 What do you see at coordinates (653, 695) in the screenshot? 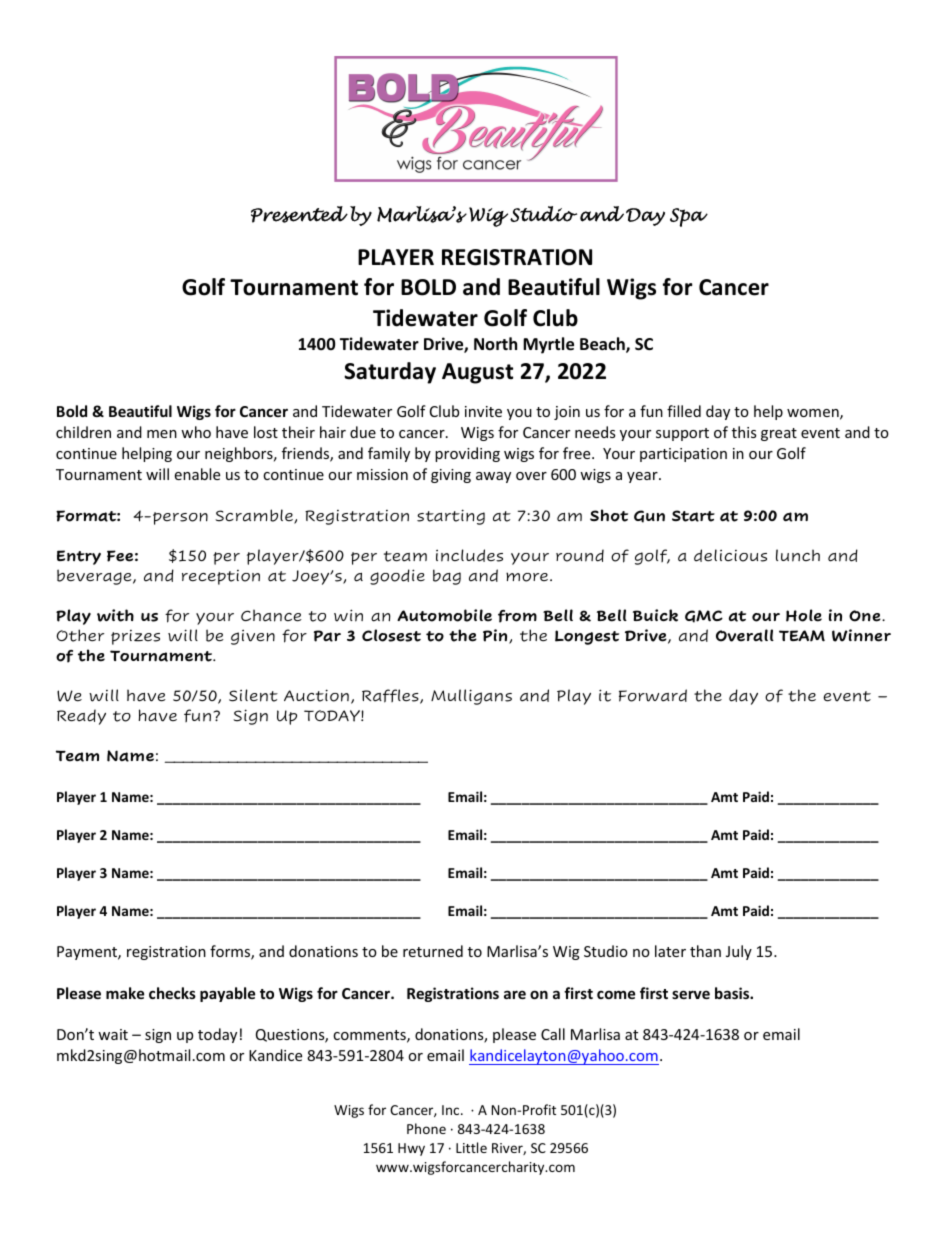
I see `Forward` at bounding box center [653, 695].
